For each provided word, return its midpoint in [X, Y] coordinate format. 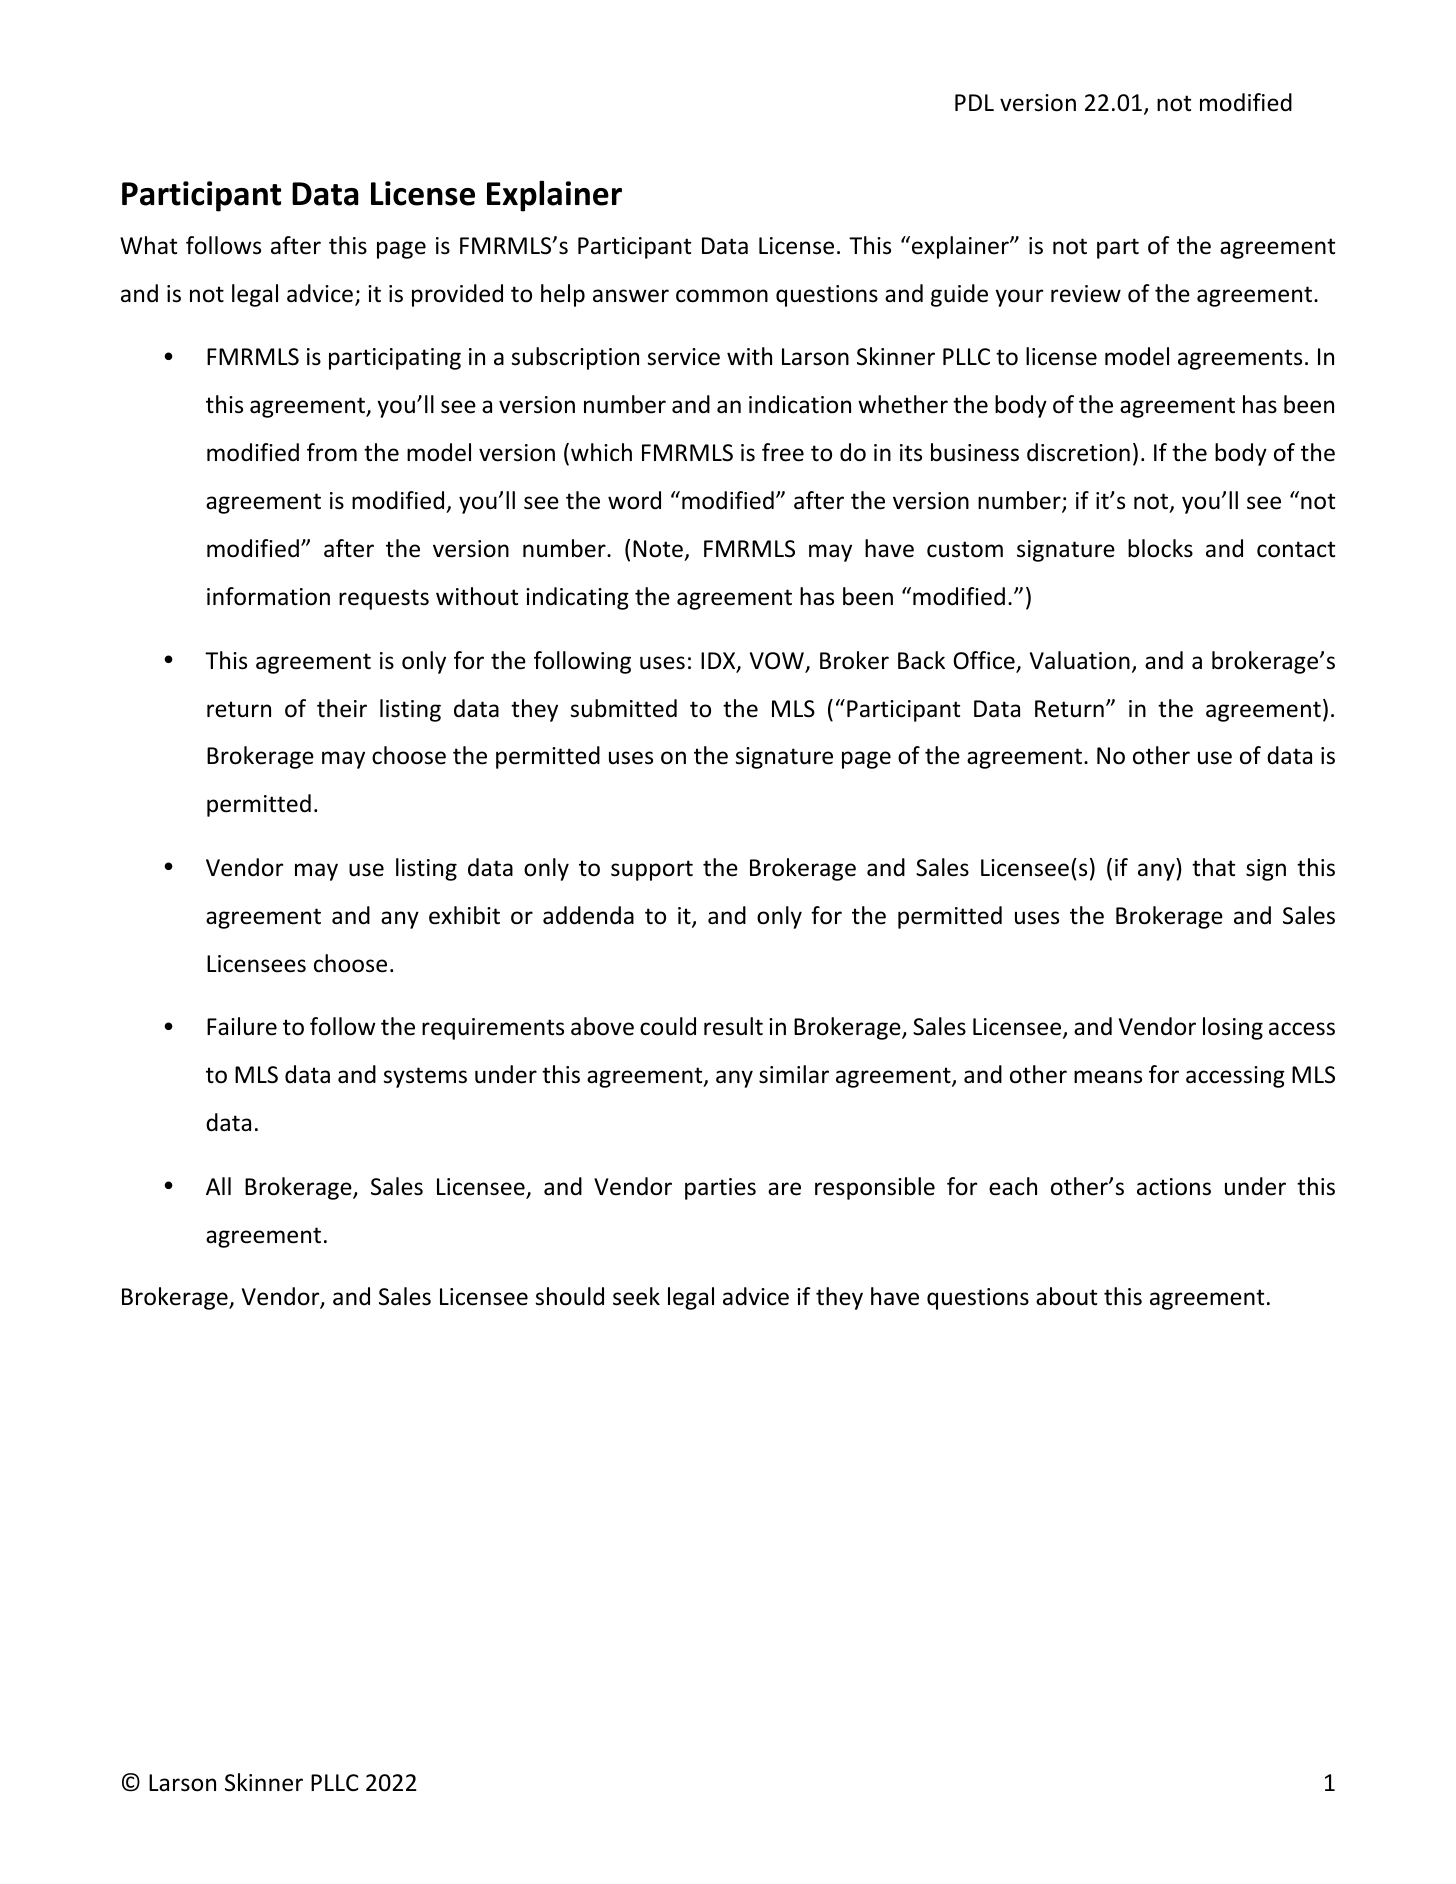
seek [636, 1296]
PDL [974, 102]
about [1066, 1296]
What [148, 245]
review [1086, 294]
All [218, 1186]
